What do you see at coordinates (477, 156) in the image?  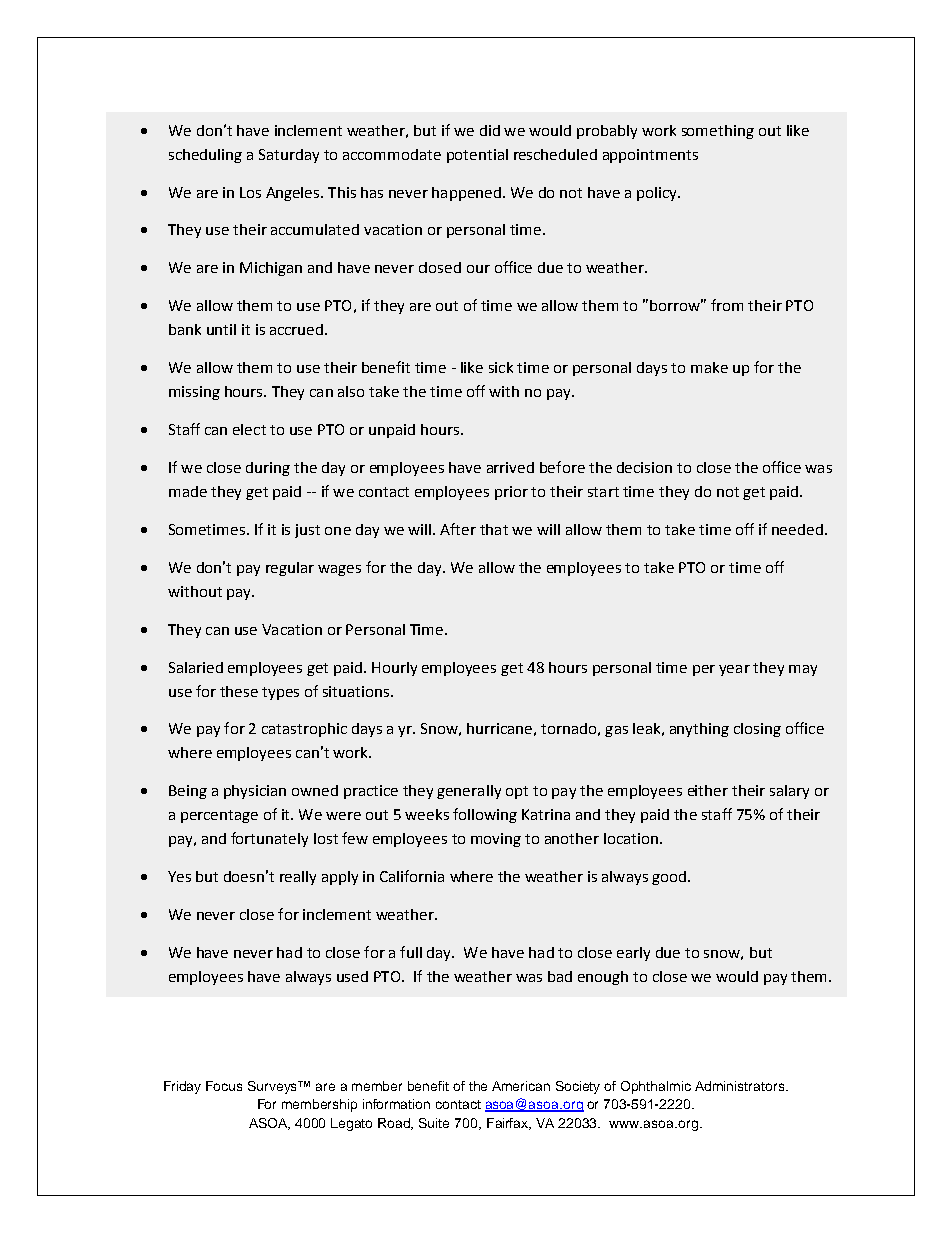 I see `potential` at bounding box center [477, 156].
